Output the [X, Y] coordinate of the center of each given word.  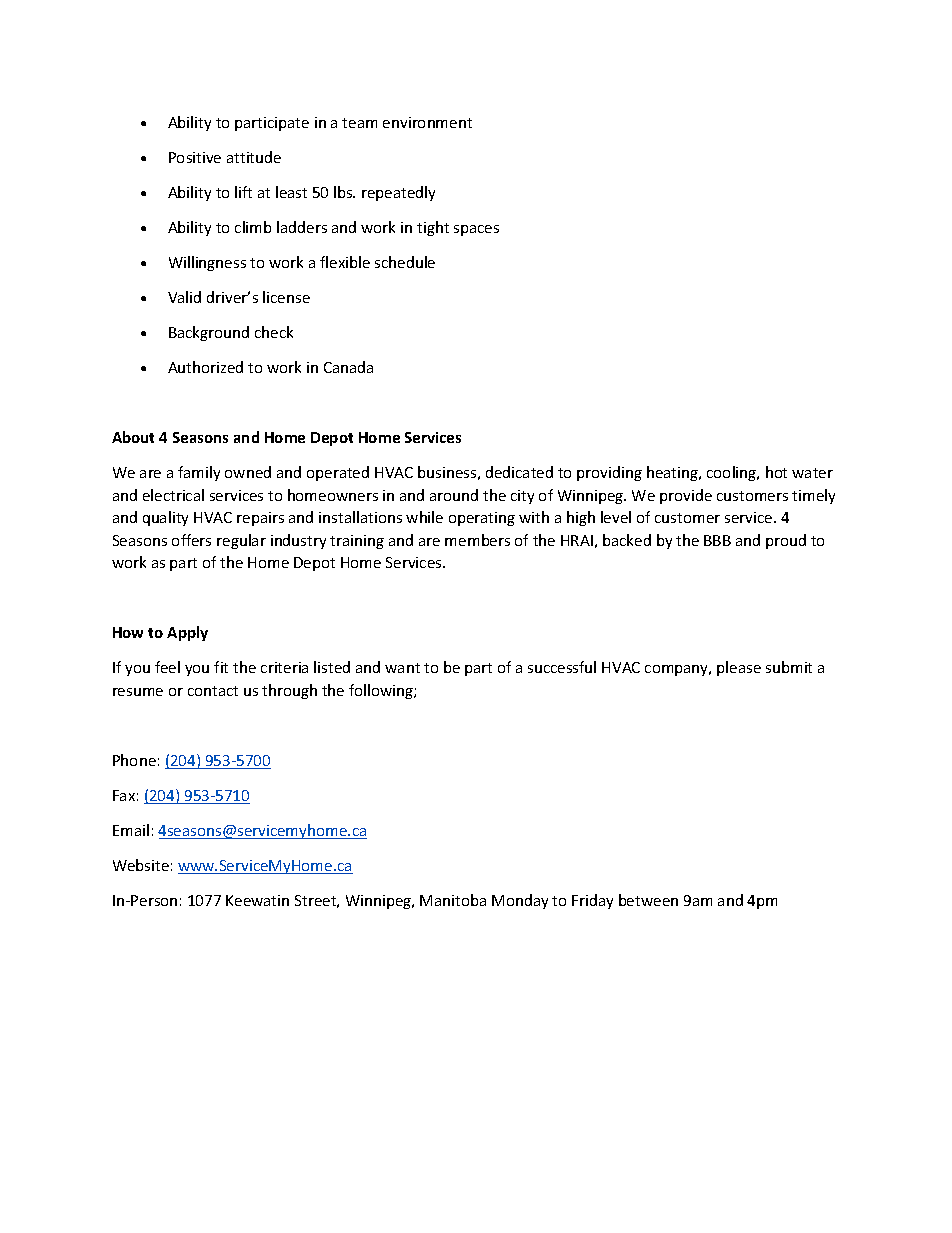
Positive [195, 157]
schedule [405, 262]
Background [209, 333]
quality [165, 518]
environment [427, 122]
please [739, 668]
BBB [717, 540]
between [648, 900]
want [402, 668]
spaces [476, 230]
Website [141, 865]
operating [482, 519]
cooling [733, 473]
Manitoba [453, 900]
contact [213, 691]
